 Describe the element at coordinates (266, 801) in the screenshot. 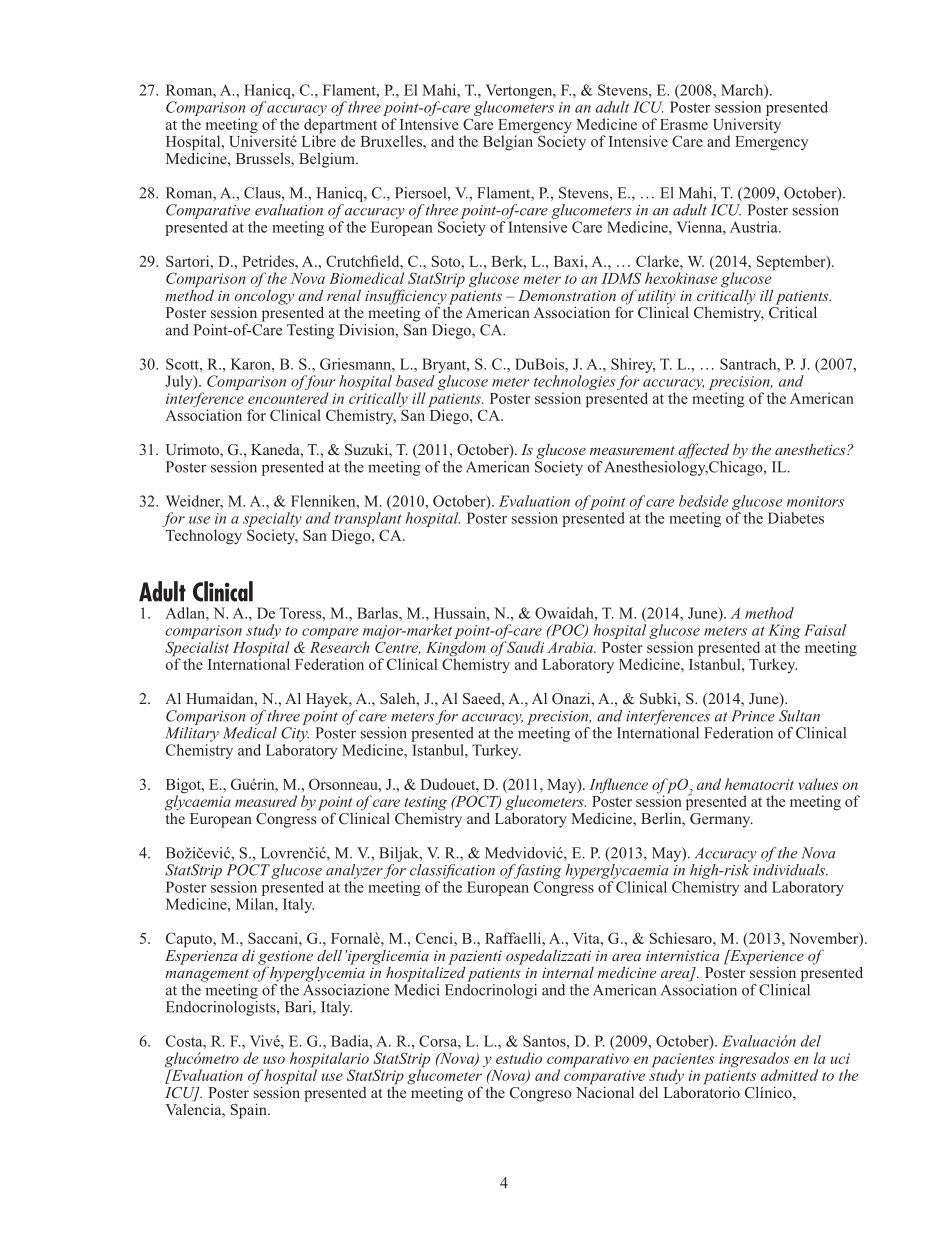

I see `measured` at that location.
